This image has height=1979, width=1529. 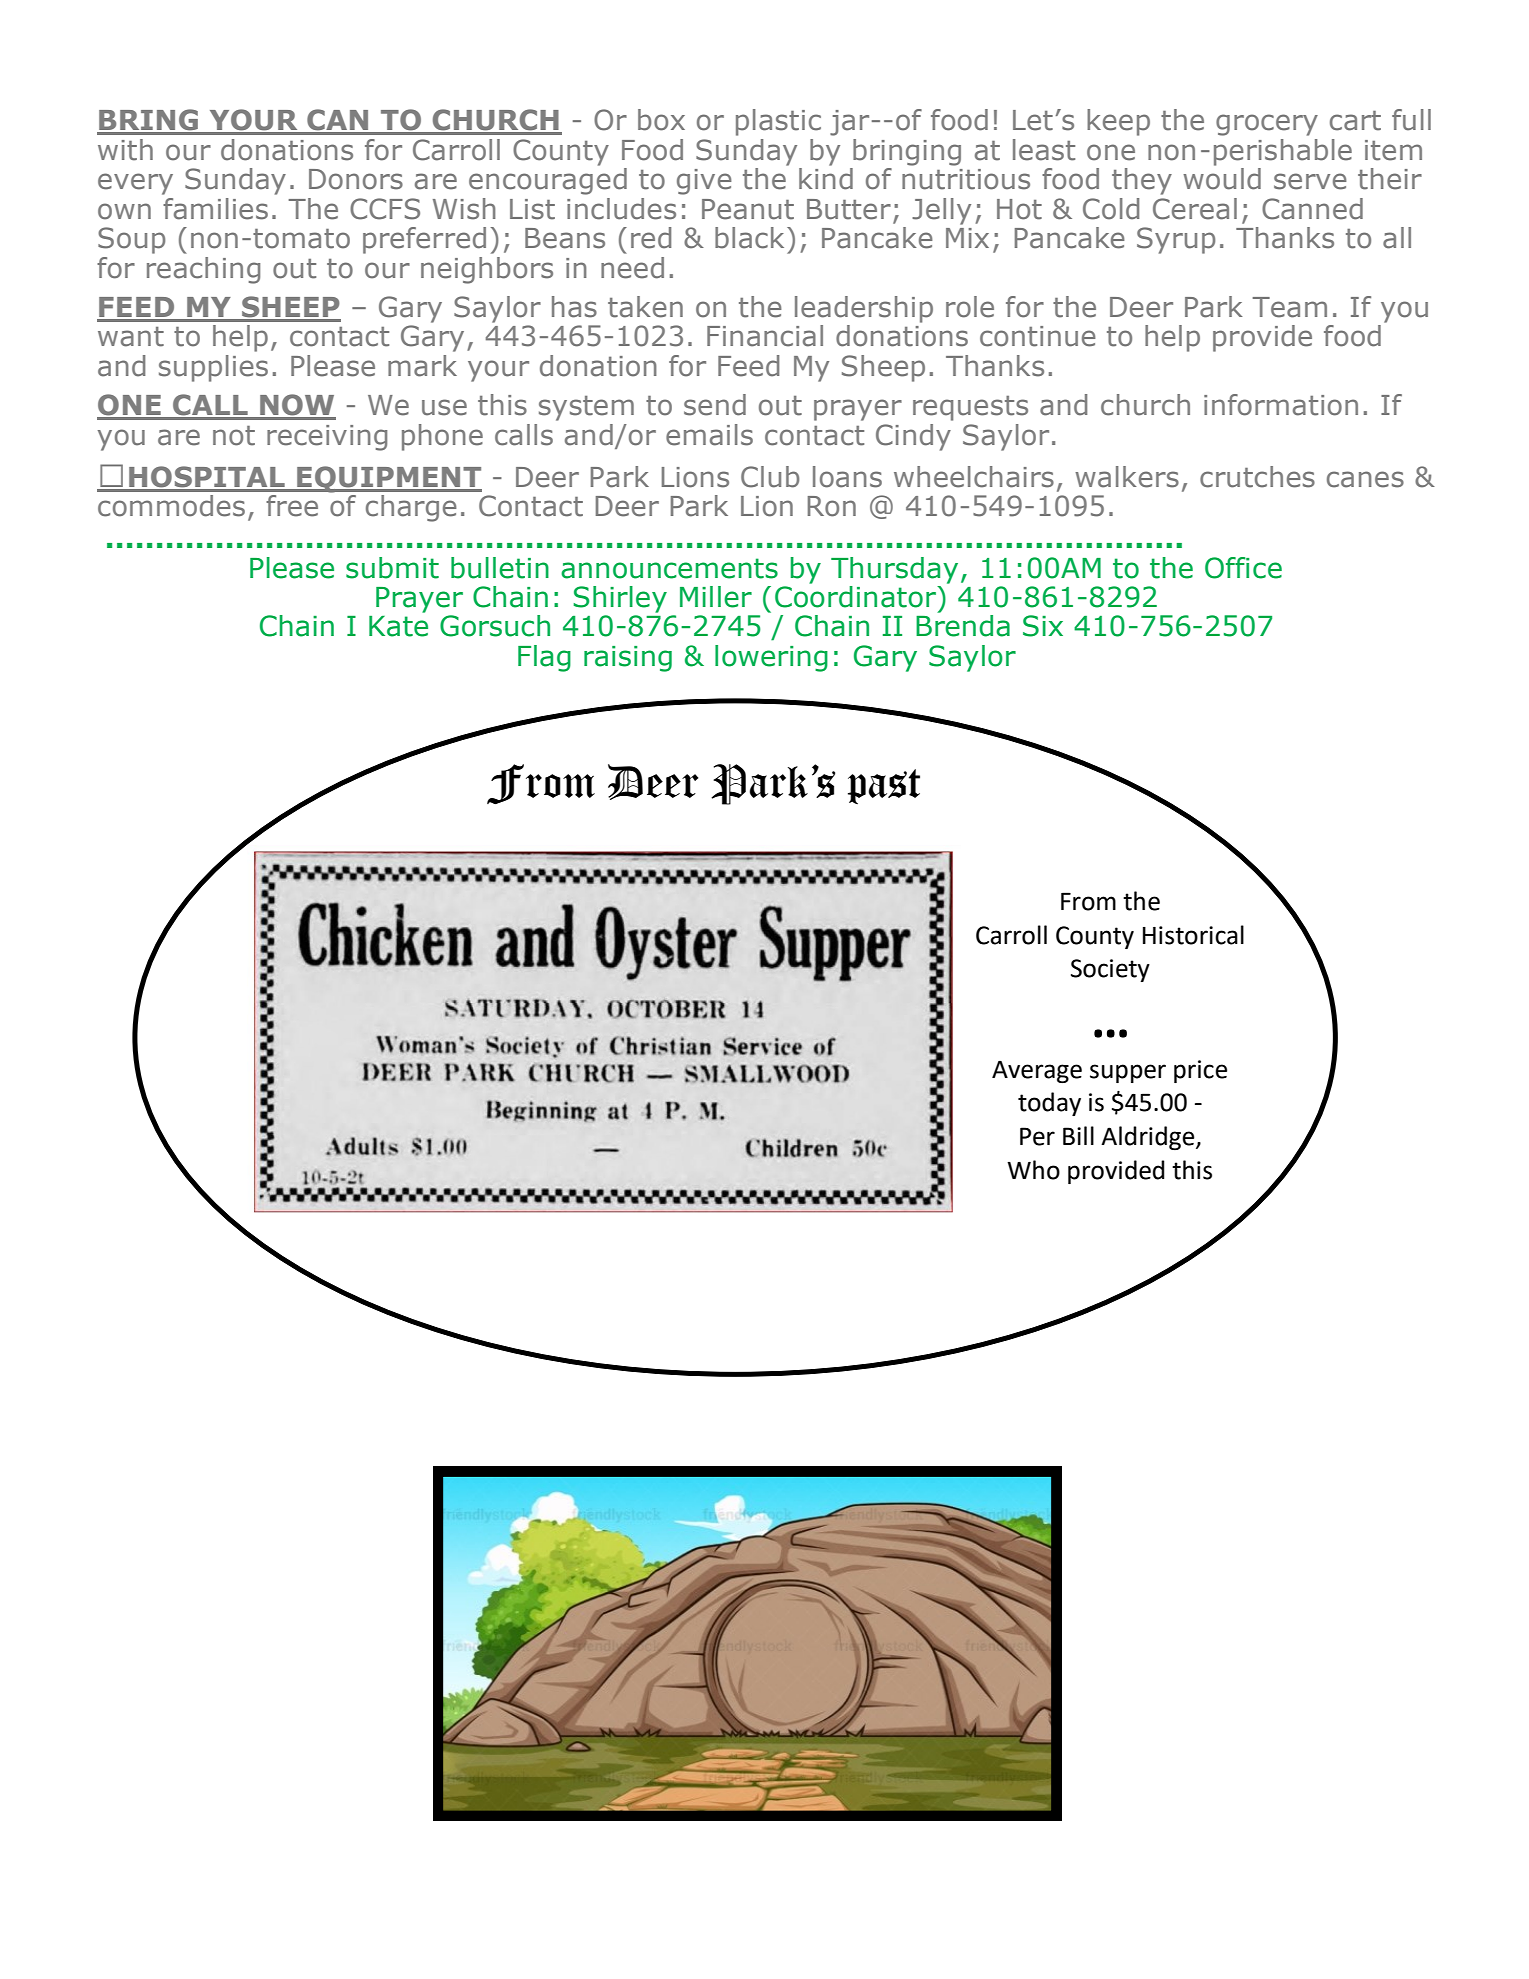 I want to click on Who, so click(x=1033, y=1170).
